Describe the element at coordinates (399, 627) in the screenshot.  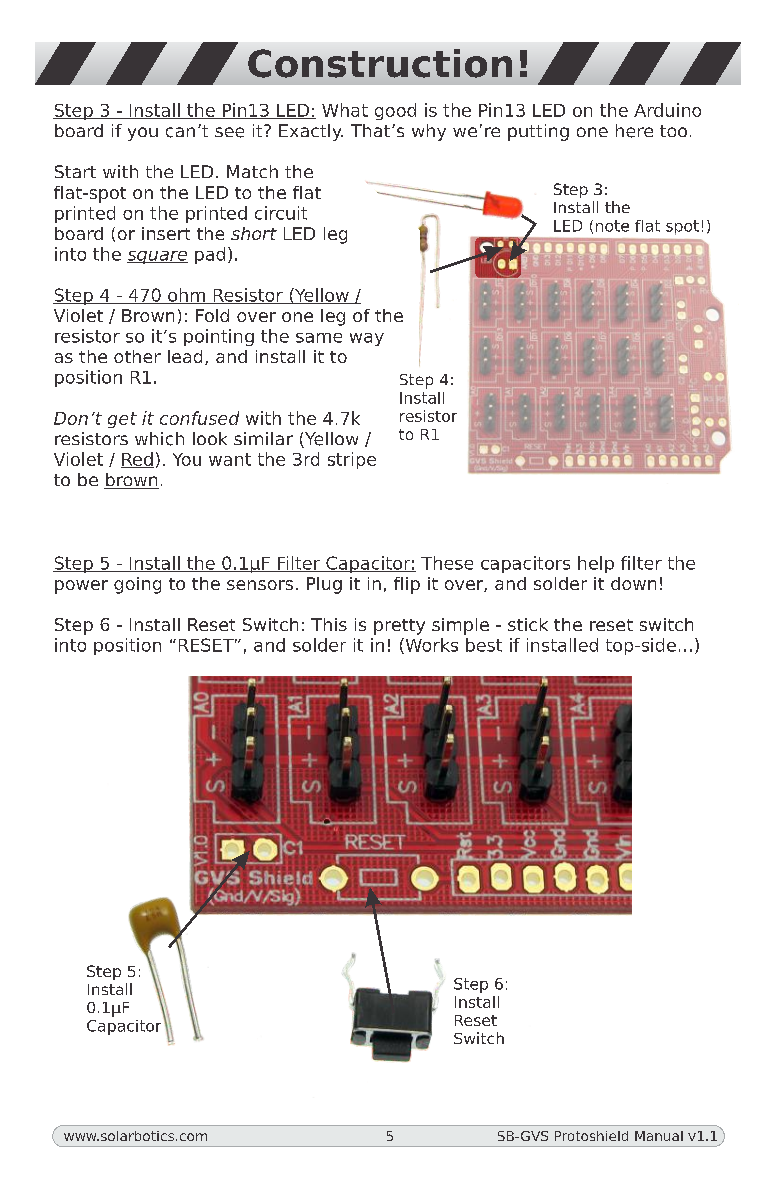
I see `pretty` at that location.
